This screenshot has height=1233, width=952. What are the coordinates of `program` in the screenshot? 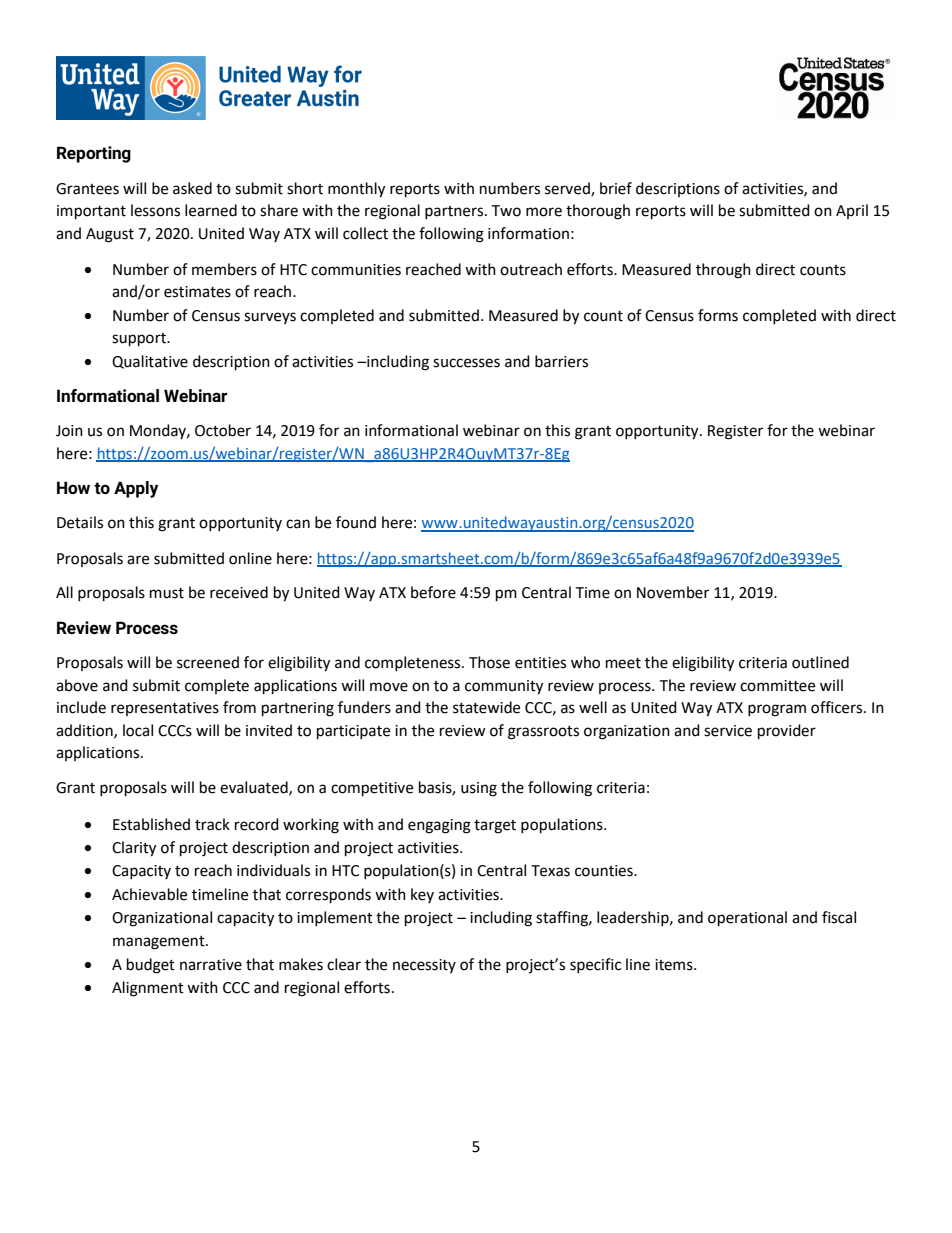 It's located at (777, 710).
